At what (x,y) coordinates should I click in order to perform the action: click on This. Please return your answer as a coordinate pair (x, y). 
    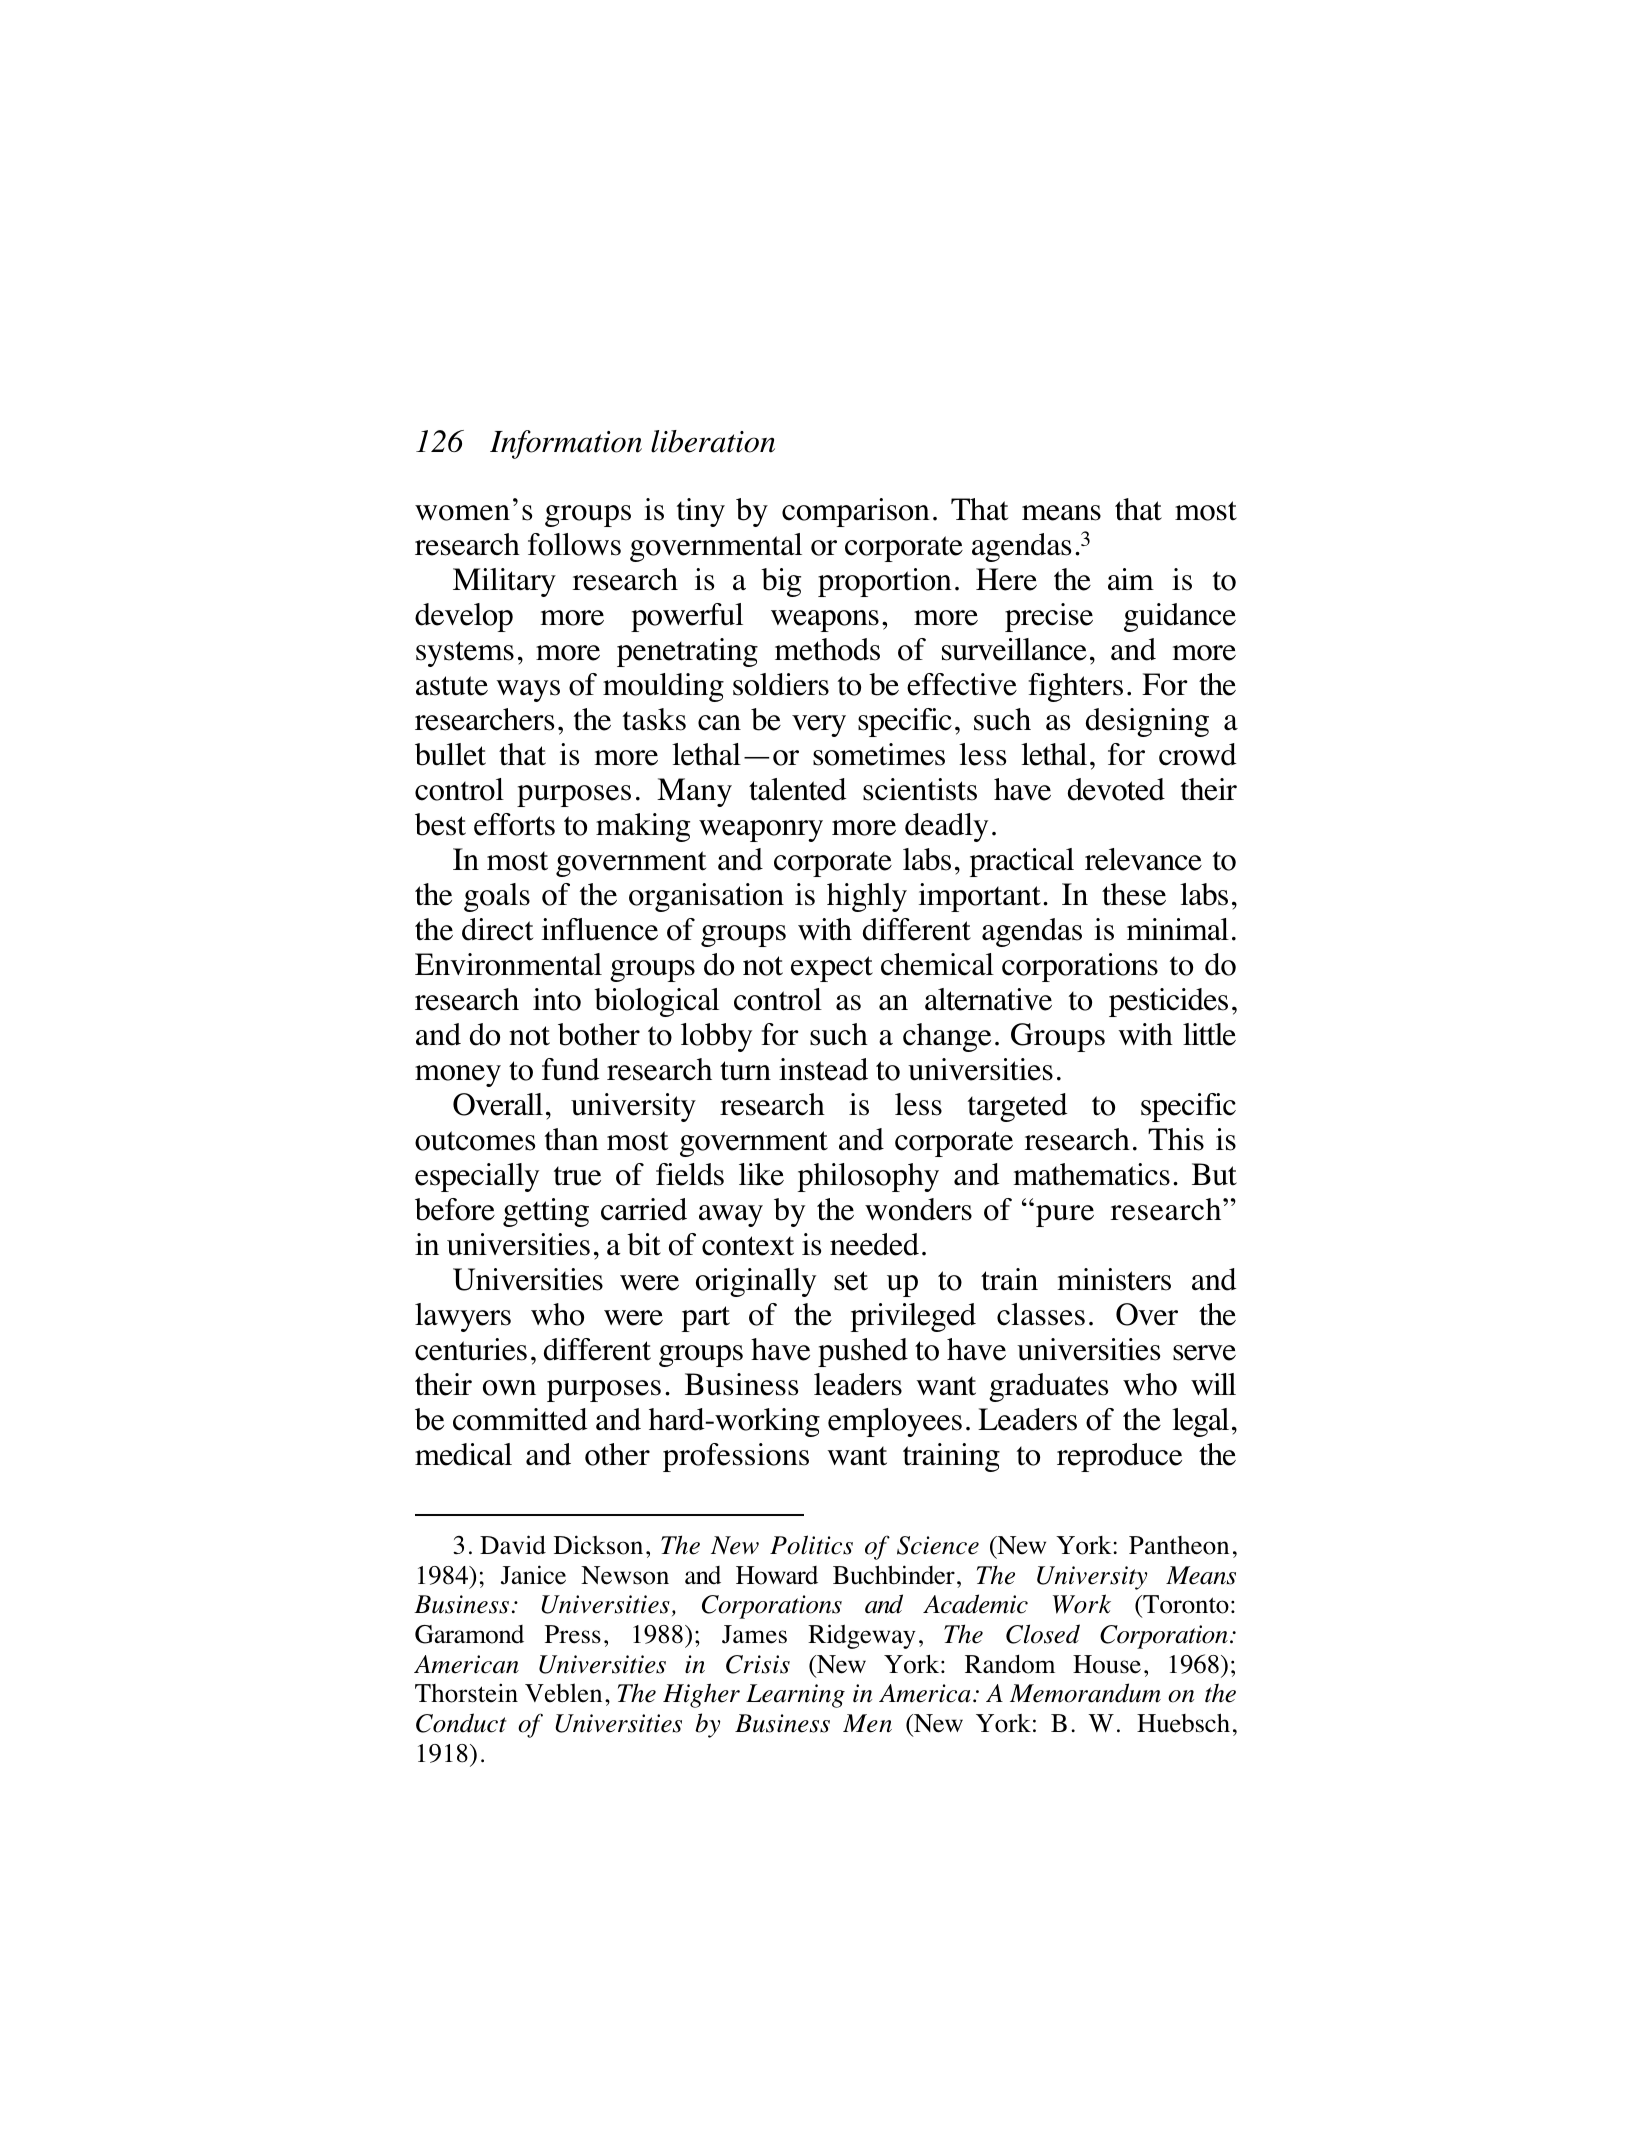
    Looking at the image, I should click on (1176, 1139).
